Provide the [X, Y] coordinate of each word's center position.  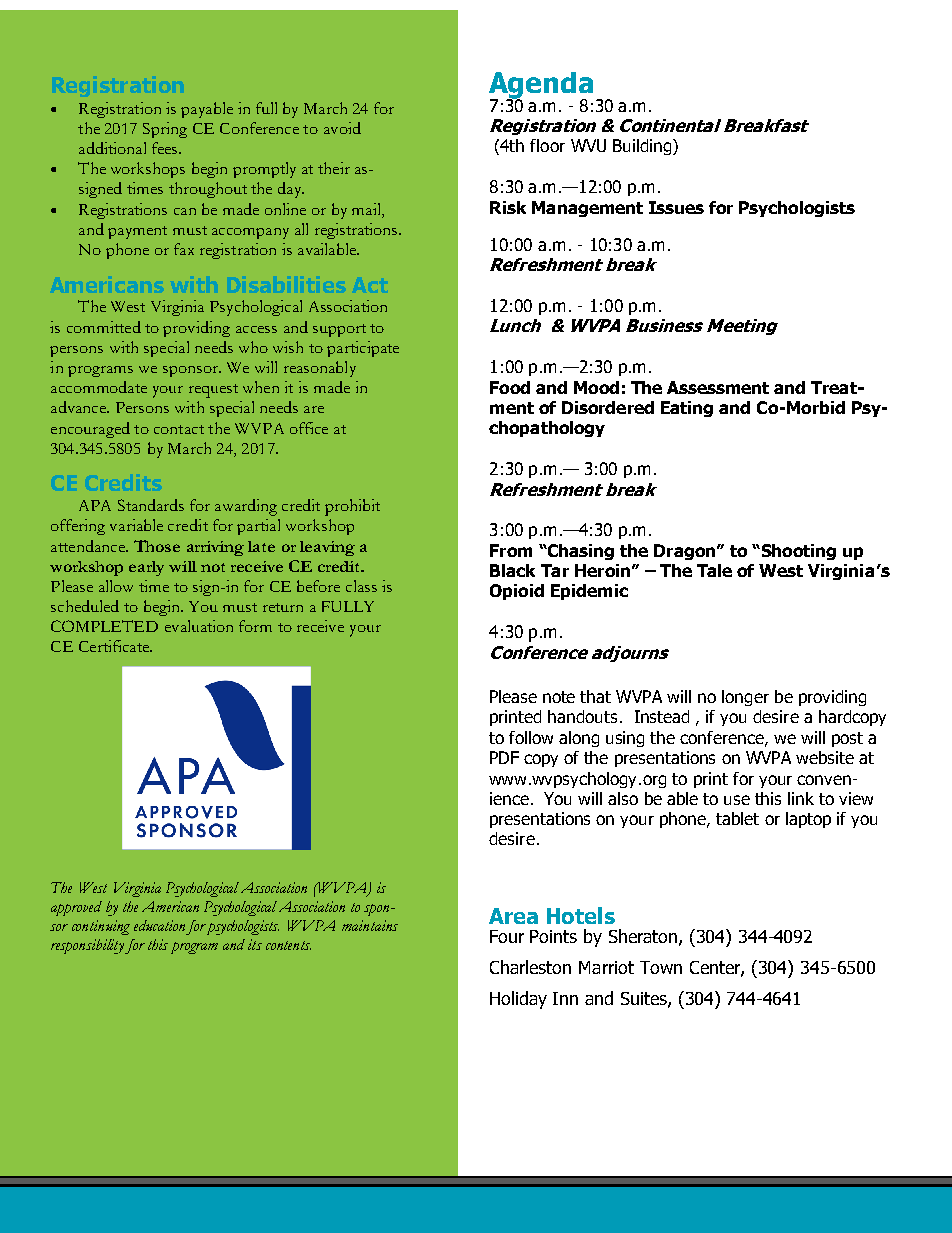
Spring [165, 130]
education [159, 925]
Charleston [530, 967]
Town [661, 967]
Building [643, 147]
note [559, 697]
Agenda [541, 86]
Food [510, 387]
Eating [687, 409]
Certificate [115, 646]
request [213, 391]
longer [745, 698]
